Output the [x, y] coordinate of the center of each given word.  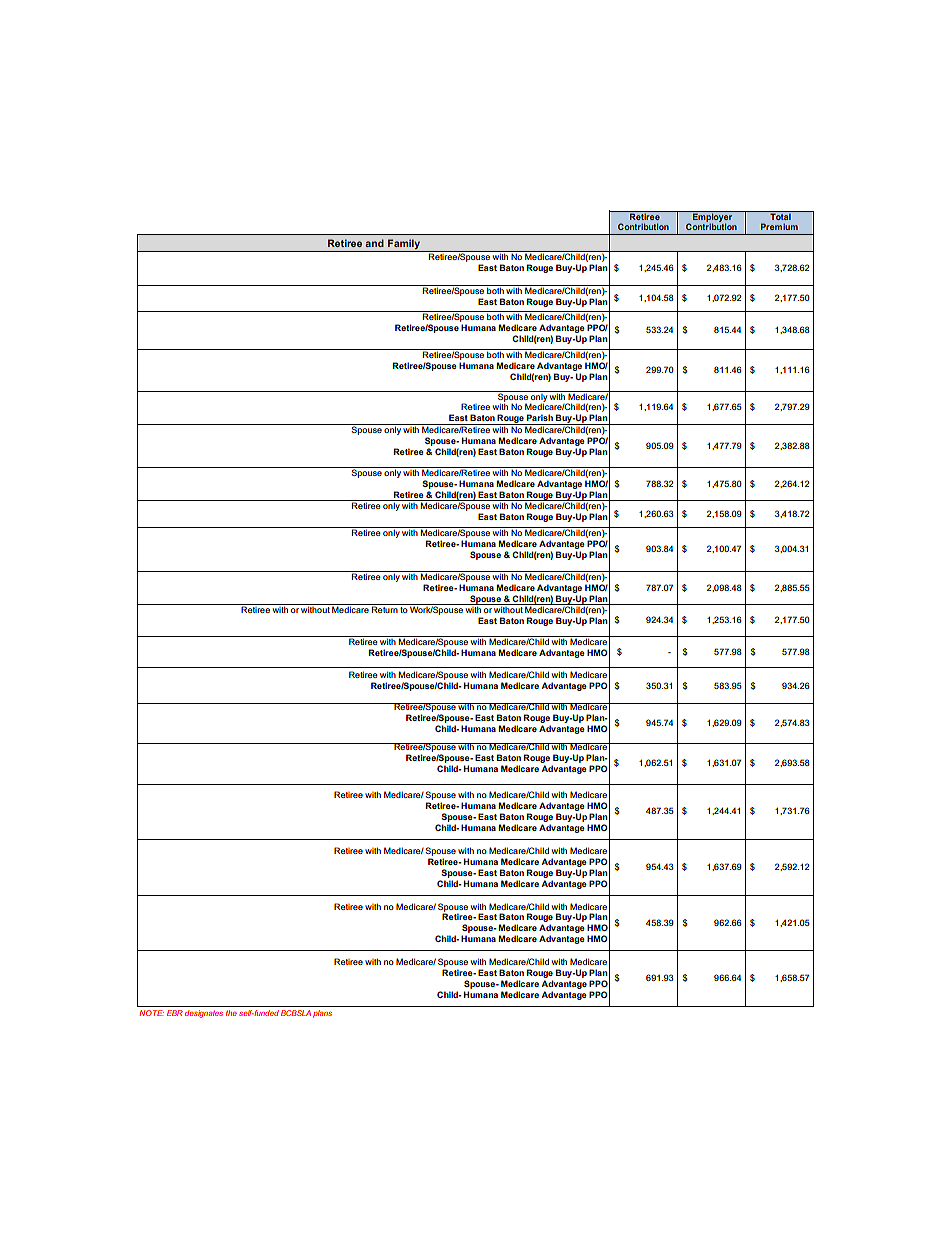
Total [780, 215]
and [374, 243]
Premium [779, 226]
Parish [540, 417]
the [231, 1013]
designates [204, 1014]
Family [404, 244]
